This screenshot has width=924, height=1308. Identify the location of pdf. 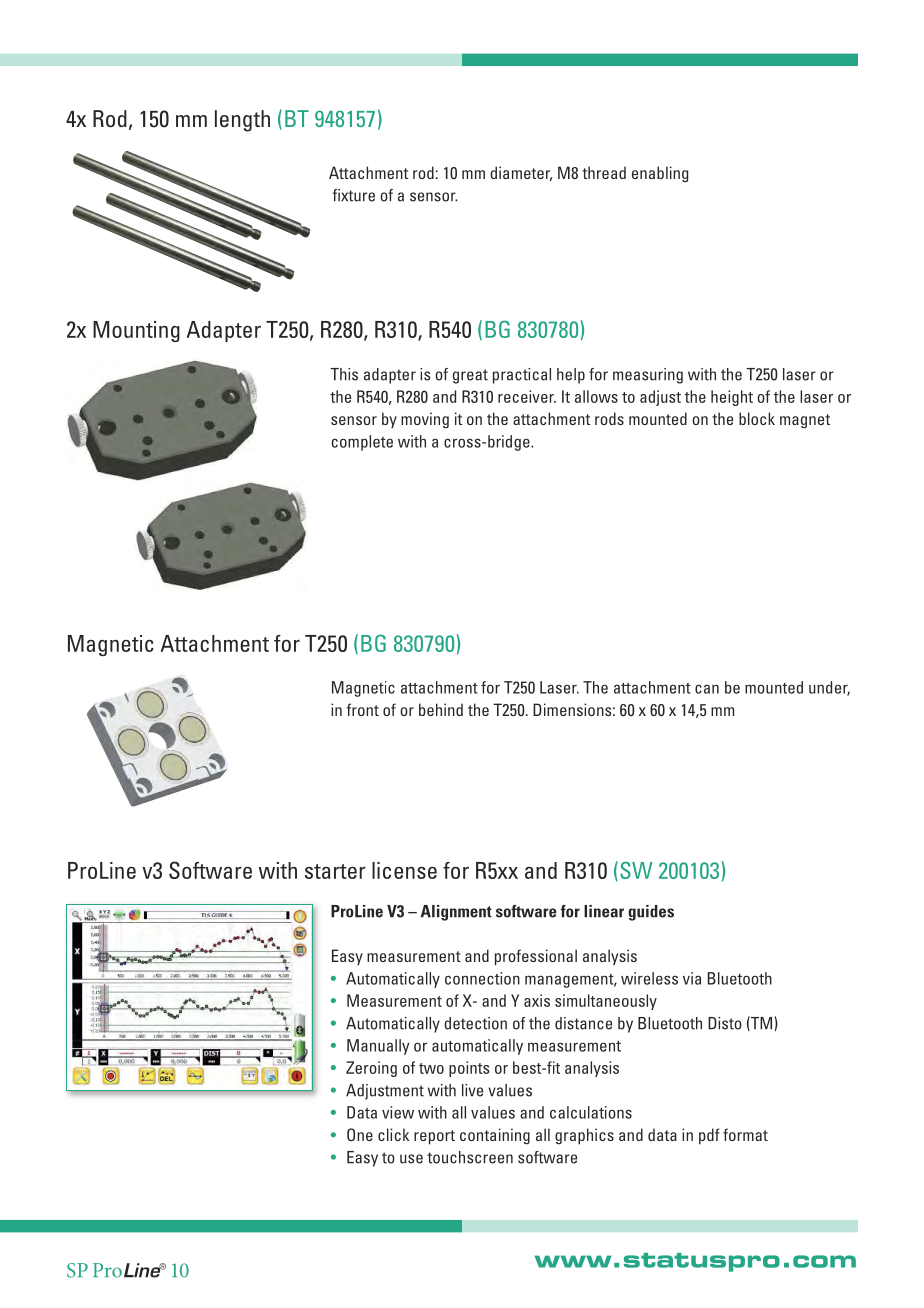
(709, 1136).
